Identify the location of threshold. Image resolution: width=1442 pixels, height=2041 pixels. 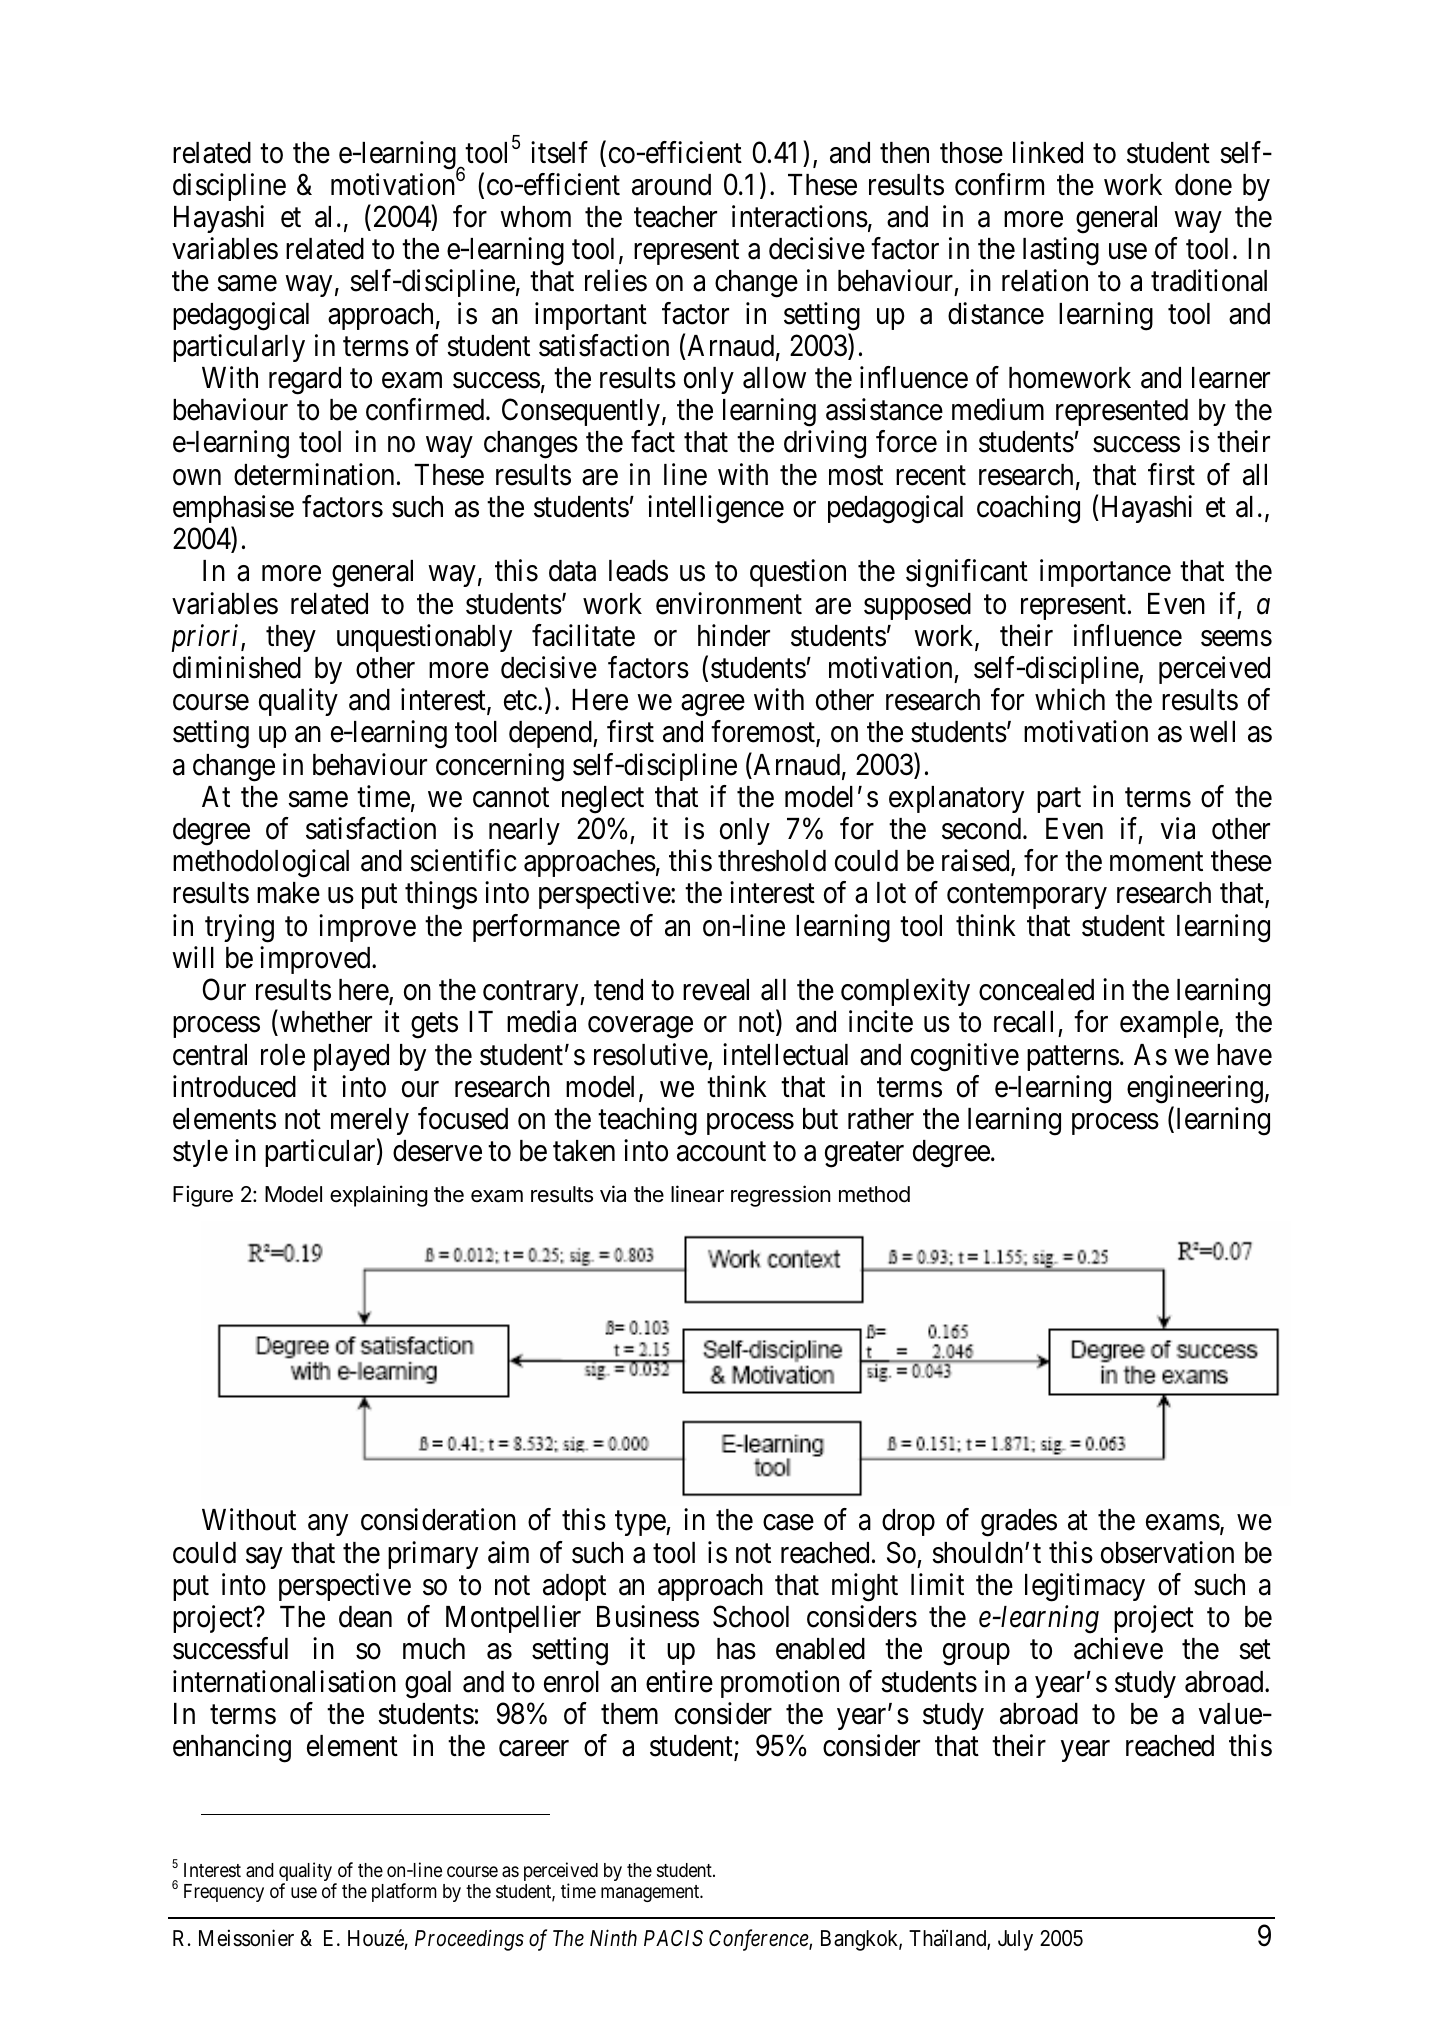
(772, 861).
